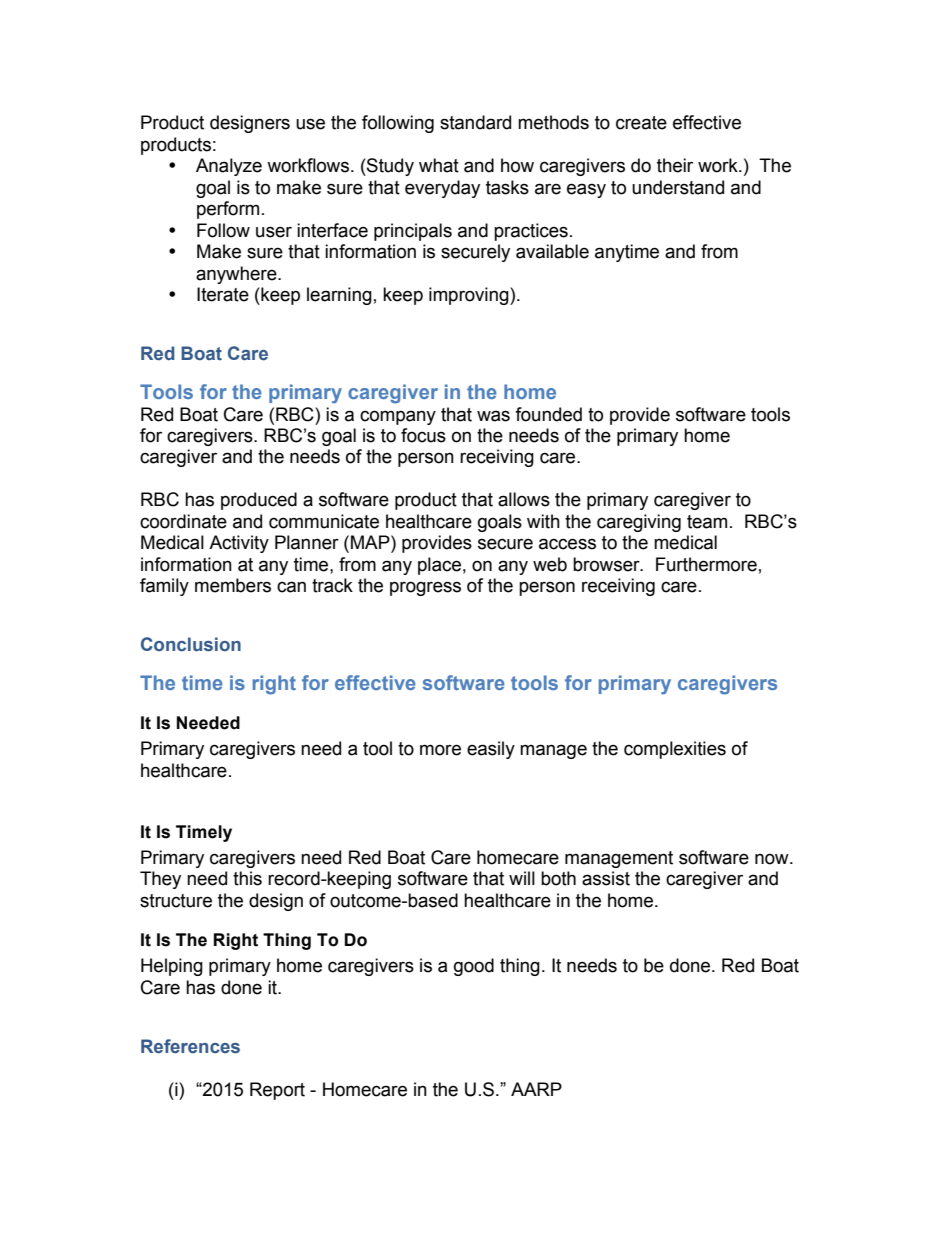 The width and height of the screenshot is (952, 1233). Describe the element at coordinates (607, 564) in the screenshot. I see `browser` at that location.
